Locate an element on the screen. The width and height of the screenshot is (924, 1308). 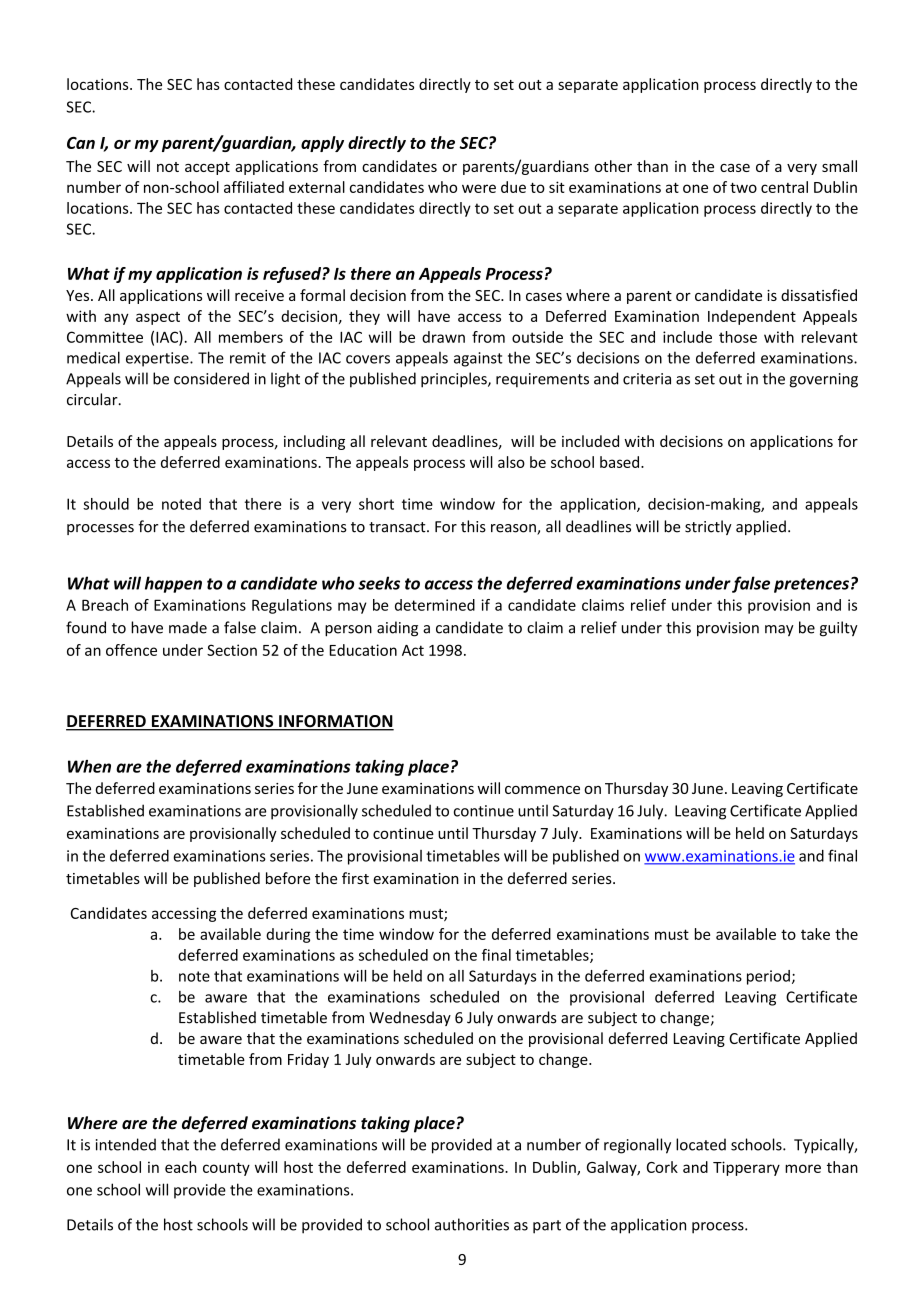
accept is located at coordinates (207, 168).
